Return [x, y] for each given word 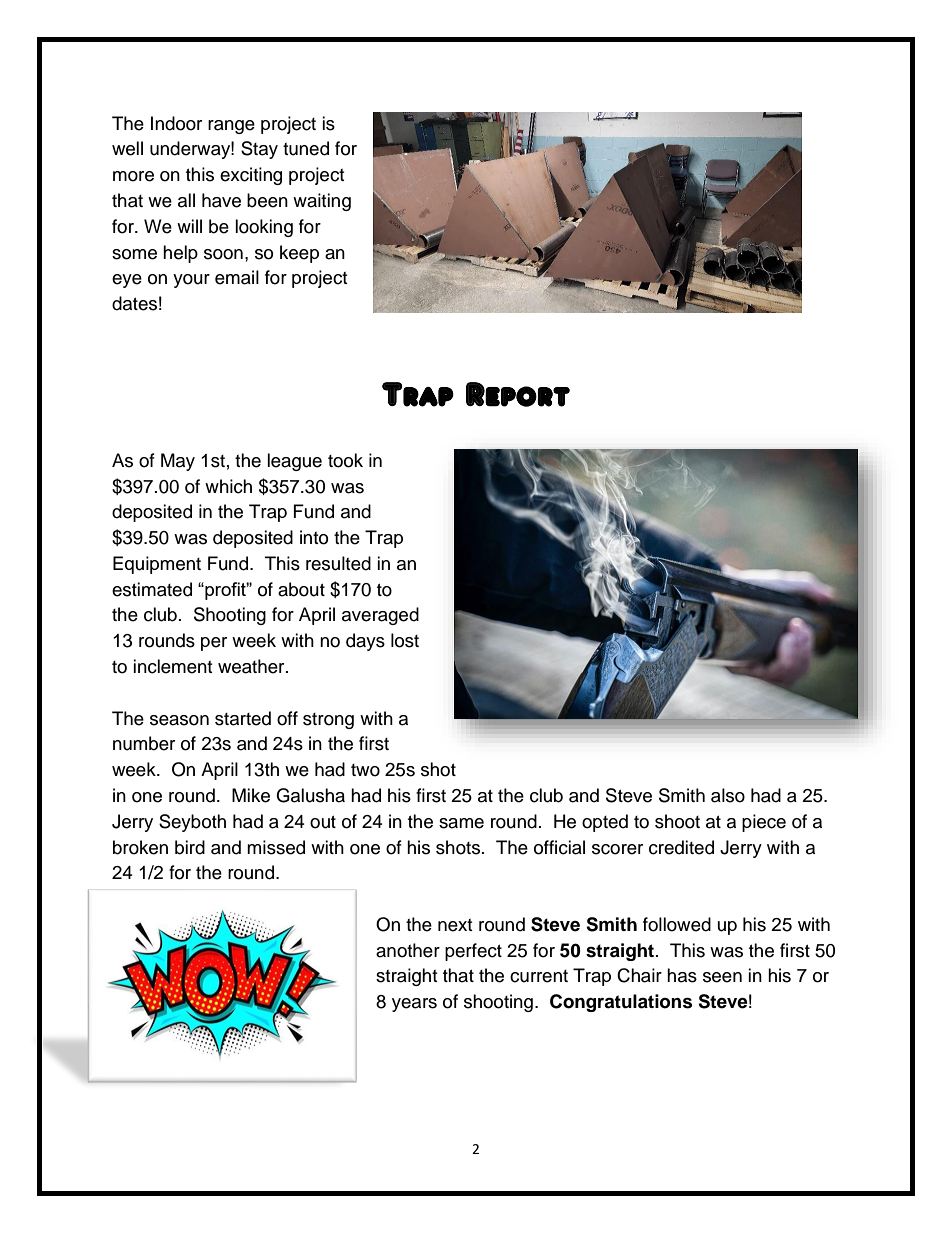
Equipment [157, 565]
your [191, 281]
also [728, 795]
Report [518, 394]
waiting [322, 202]
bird [190, 847]
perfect [473, 952]
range [231, 127]
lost [405, 640]
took [345, 460]
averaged [380, 616]
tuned [306, 148]
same [461, 823]
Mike [251, 795]
